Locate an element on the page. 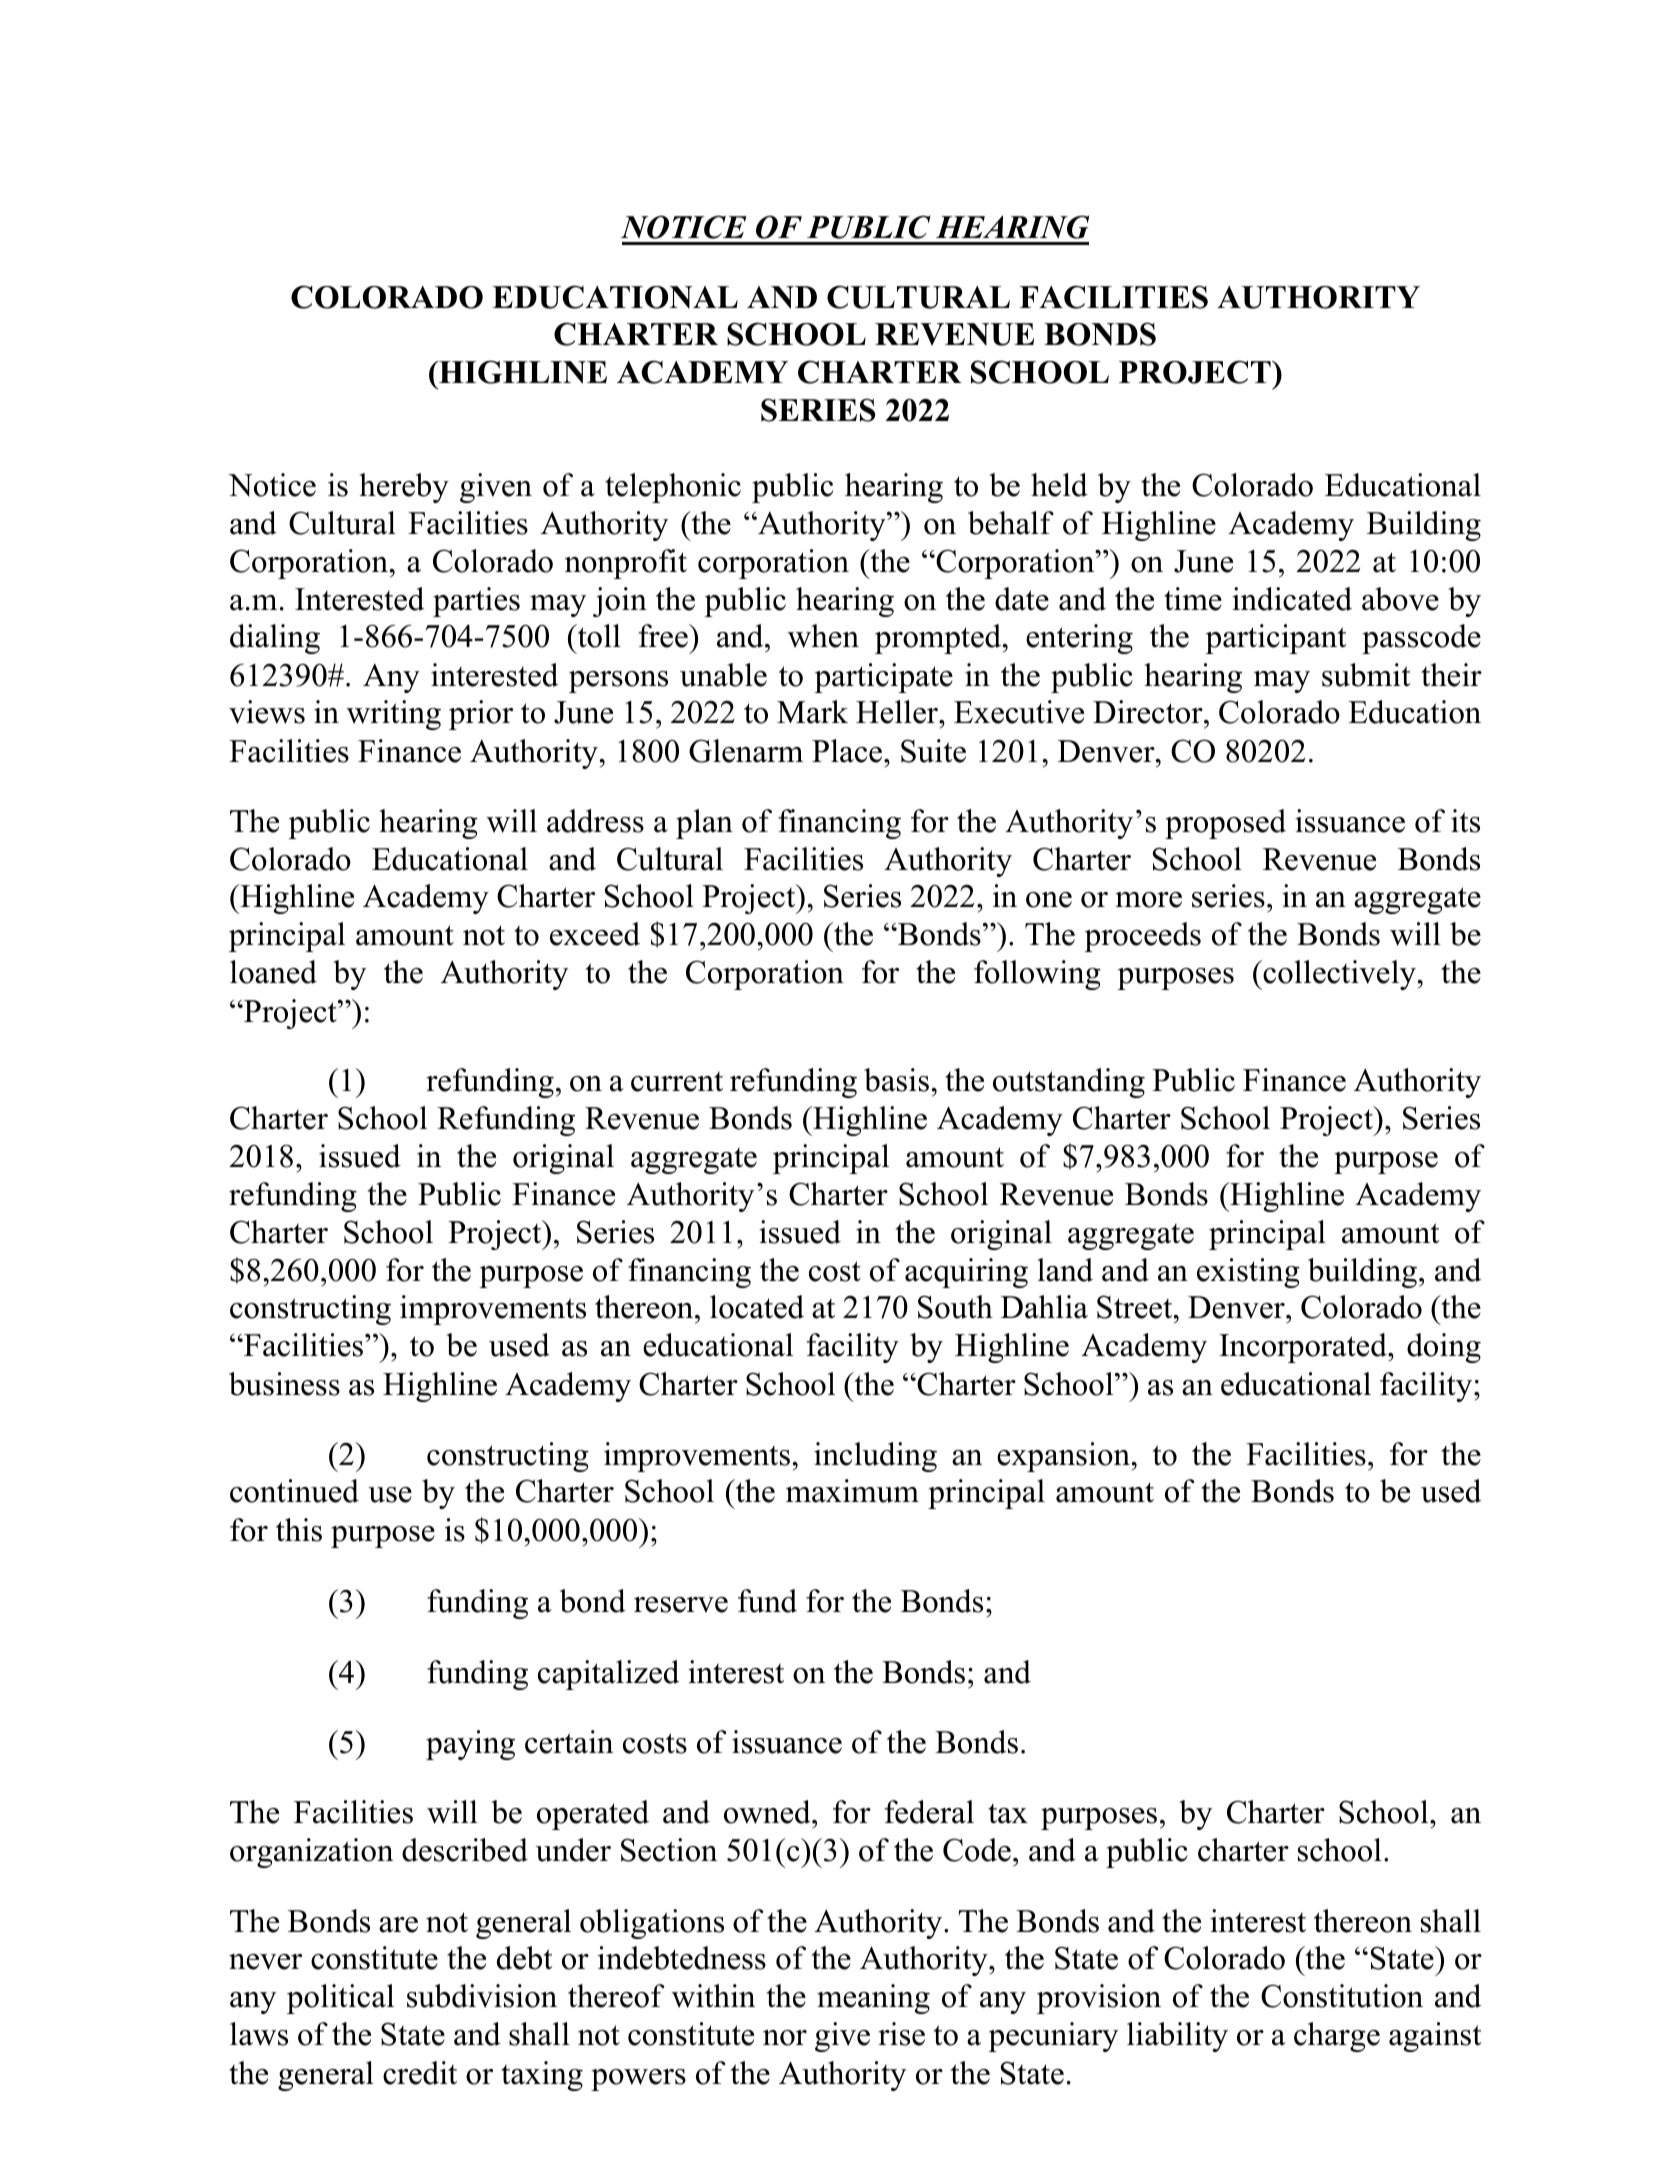  existing is located at coordinates (1248, 1273).
